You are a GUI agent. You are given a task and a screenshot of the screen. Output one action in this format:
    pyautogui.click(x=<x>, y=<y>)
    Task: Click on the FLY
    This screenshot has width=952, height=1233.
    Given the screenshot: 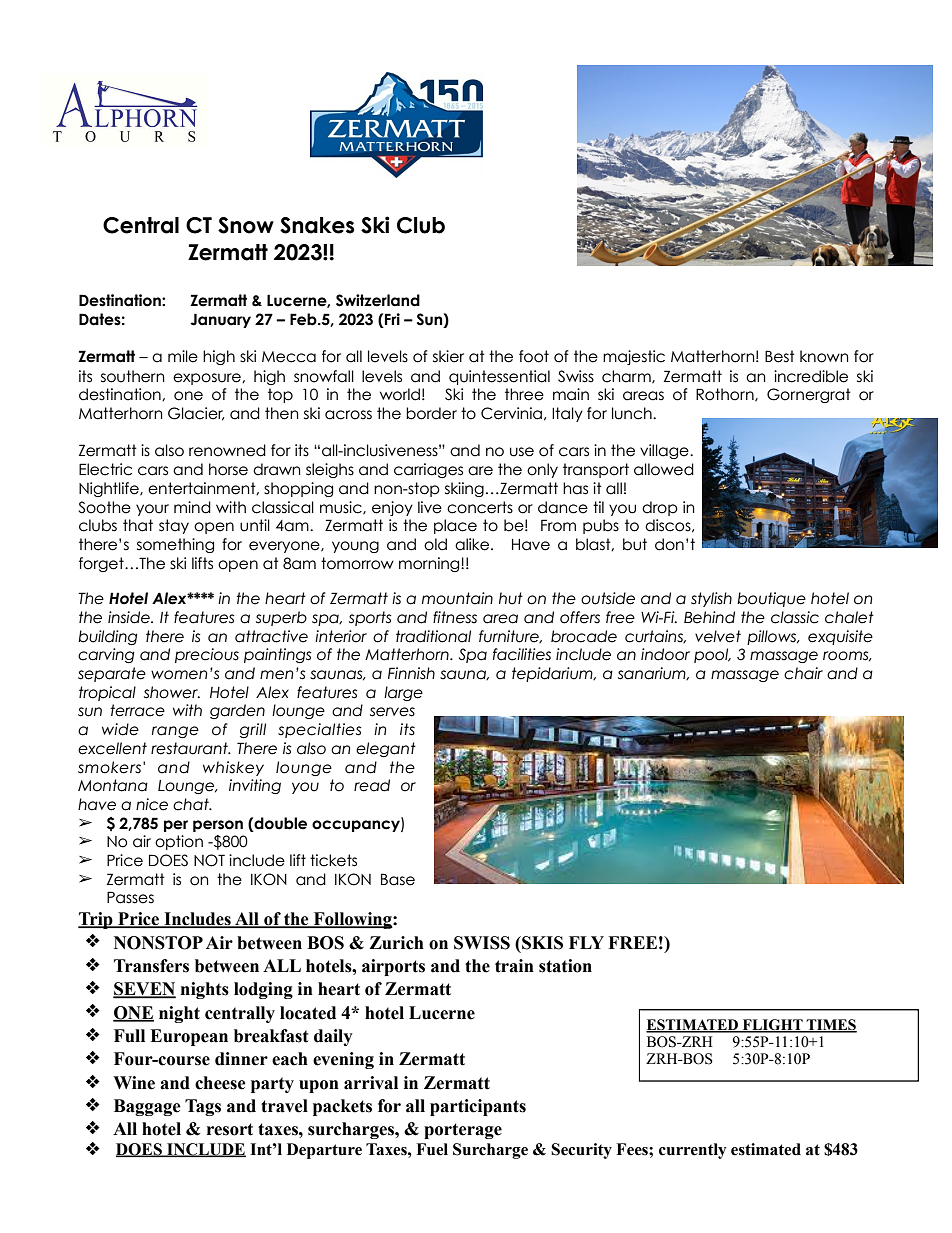 What is the action you would take?
    pyautogui.click(x=586, y=942)
